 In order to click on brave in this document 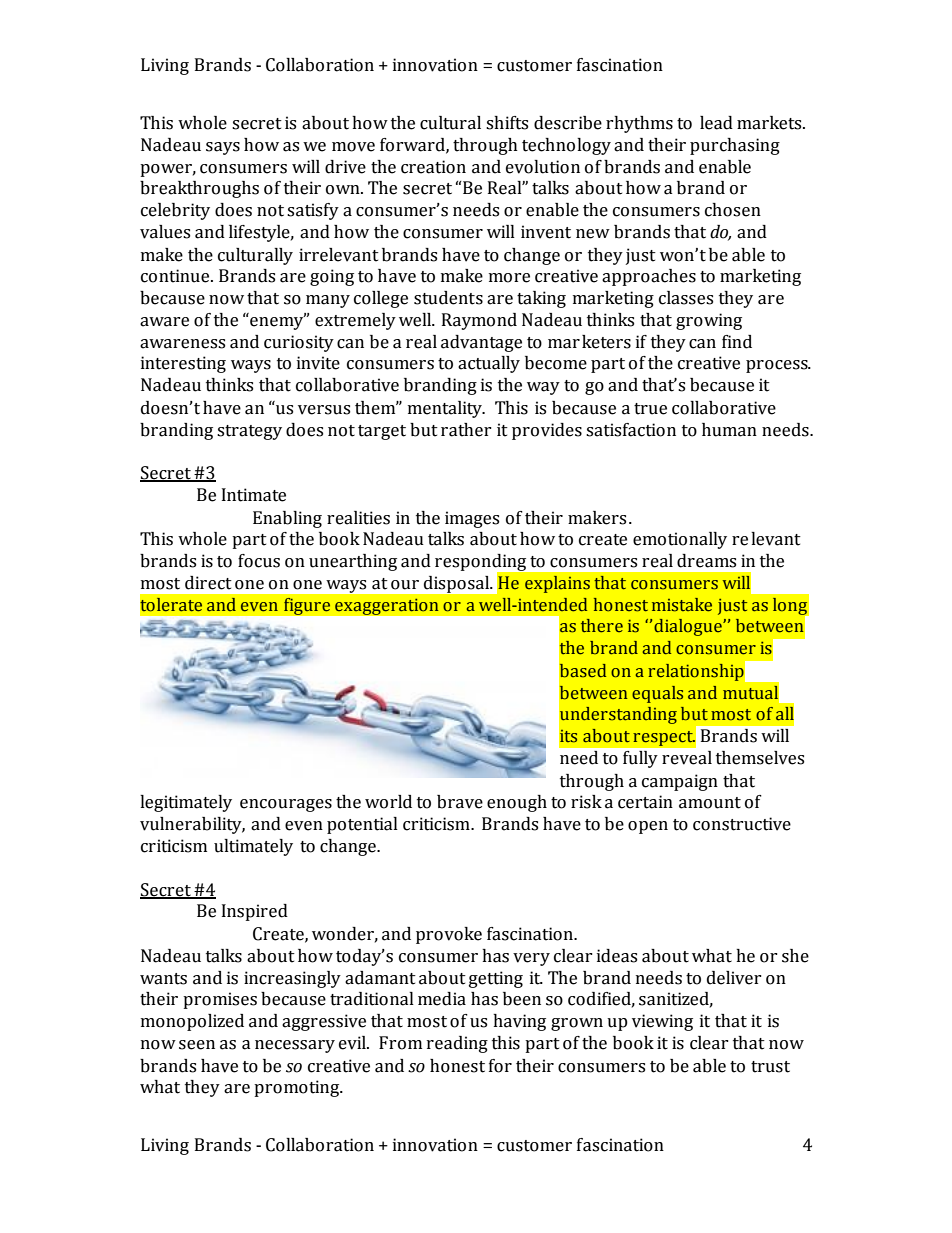, I will do `click(460, 802)`.
